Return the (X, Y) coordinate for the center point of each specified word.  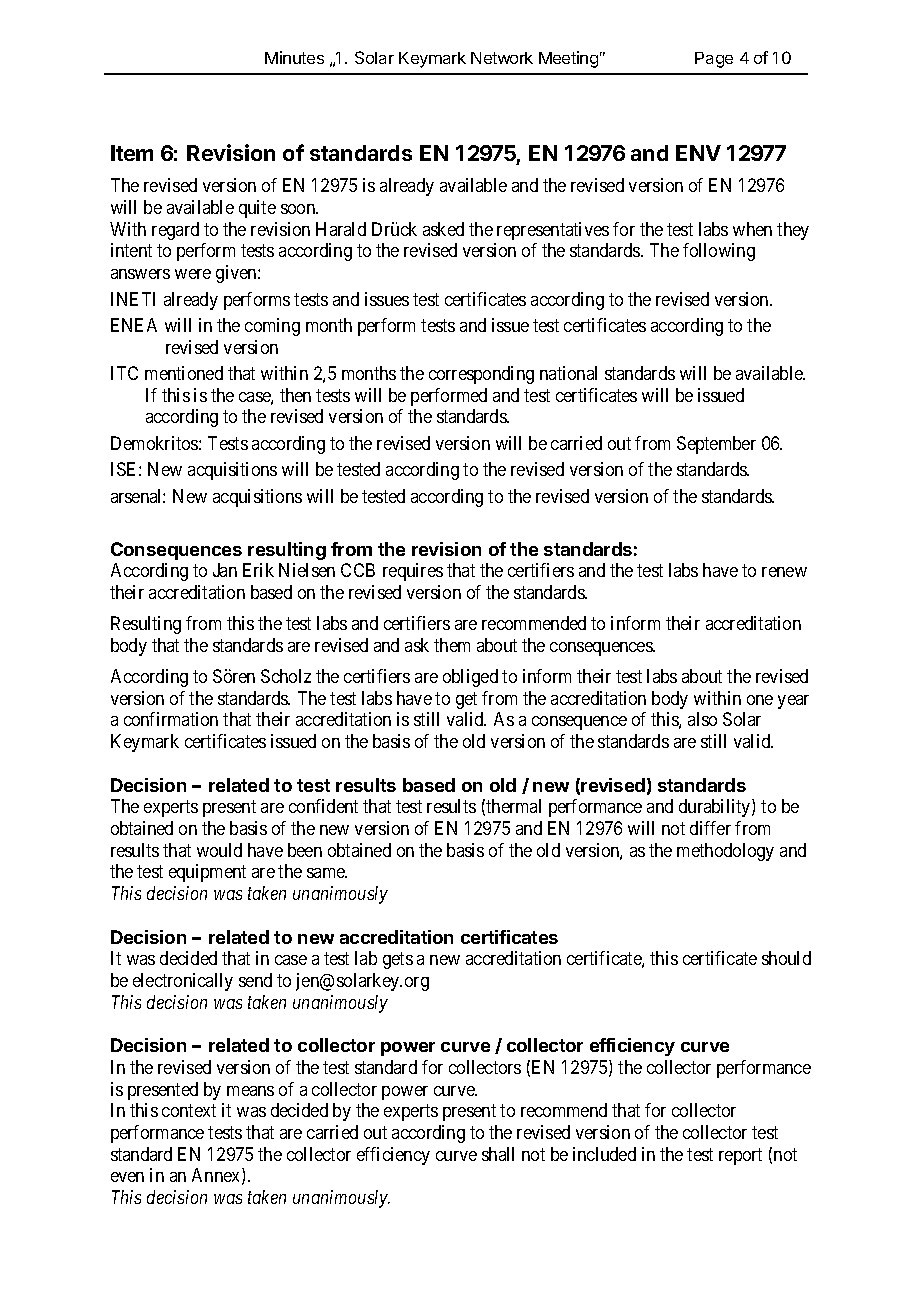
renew (784, 572)
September (716, 445)
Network (502, 58)
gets (398, 961)
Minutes (294, 57)
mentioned (184, 373)
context (189, 1111)
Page (714, 60)
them (452, 645)
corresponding (481, 375)
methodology (725, 852)
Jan (225, 570)
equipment (207, 873)
